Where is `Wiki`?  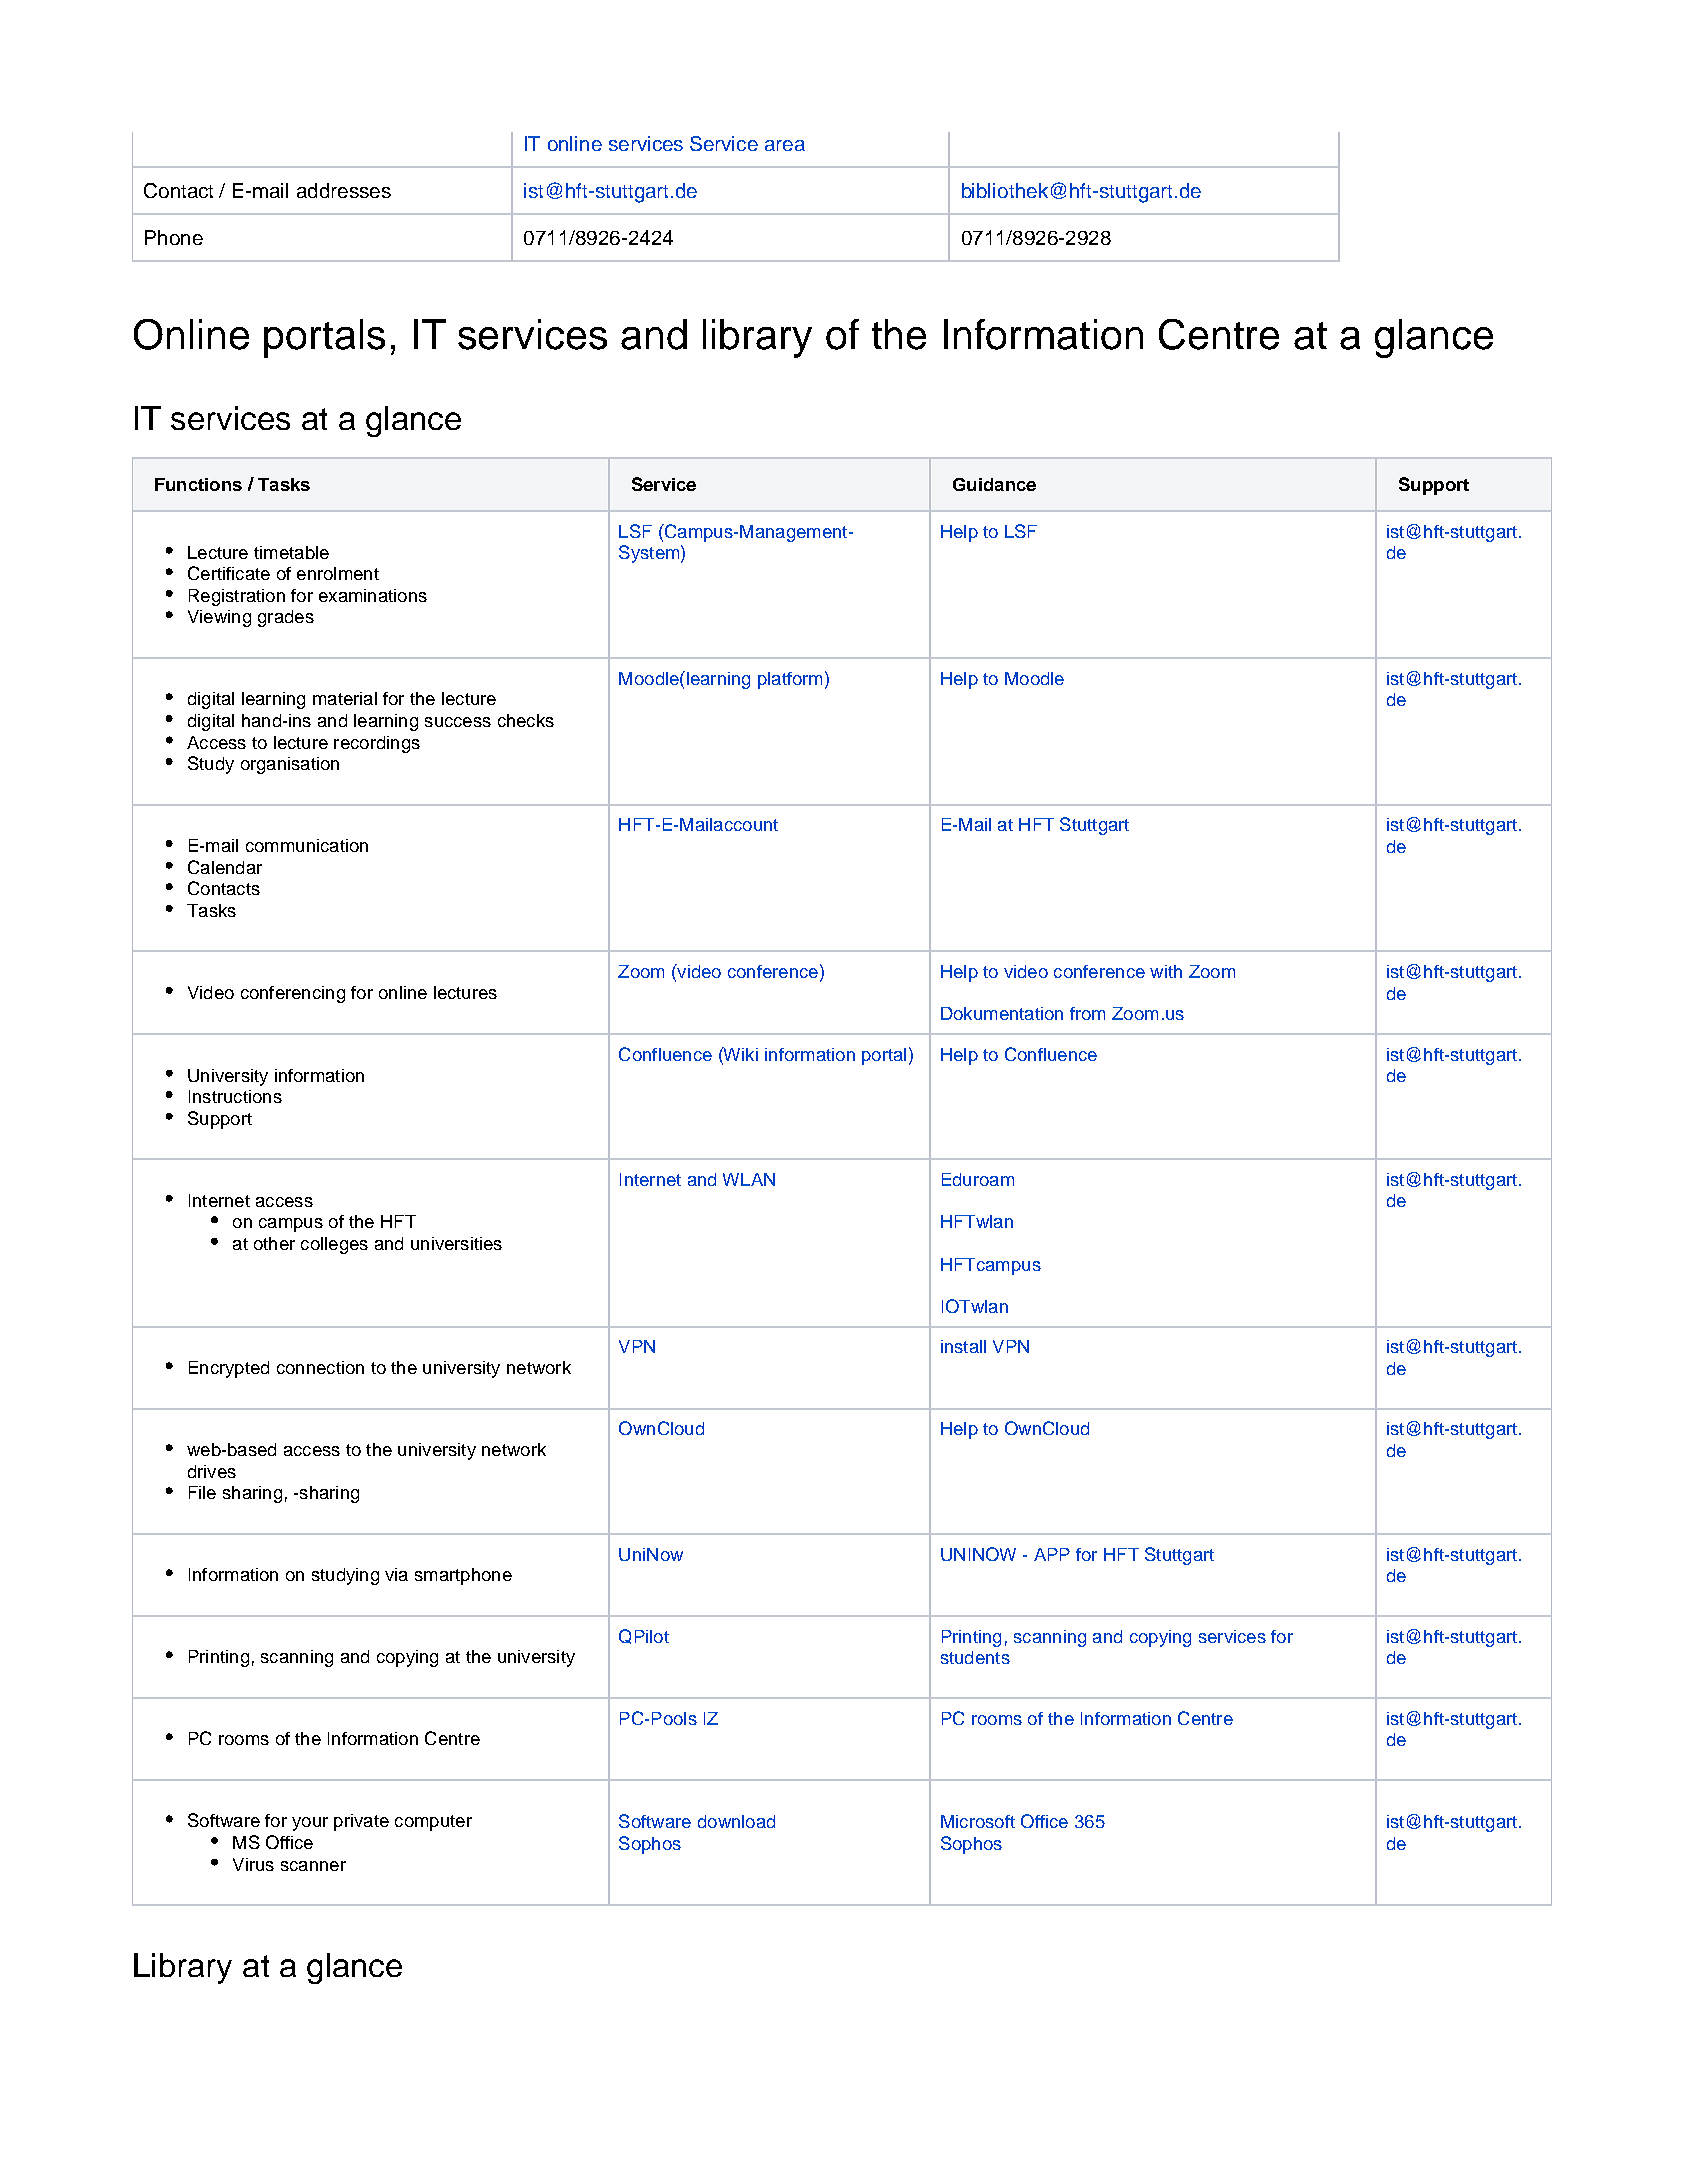
Wiki is located at coordinates (740, 1054).
